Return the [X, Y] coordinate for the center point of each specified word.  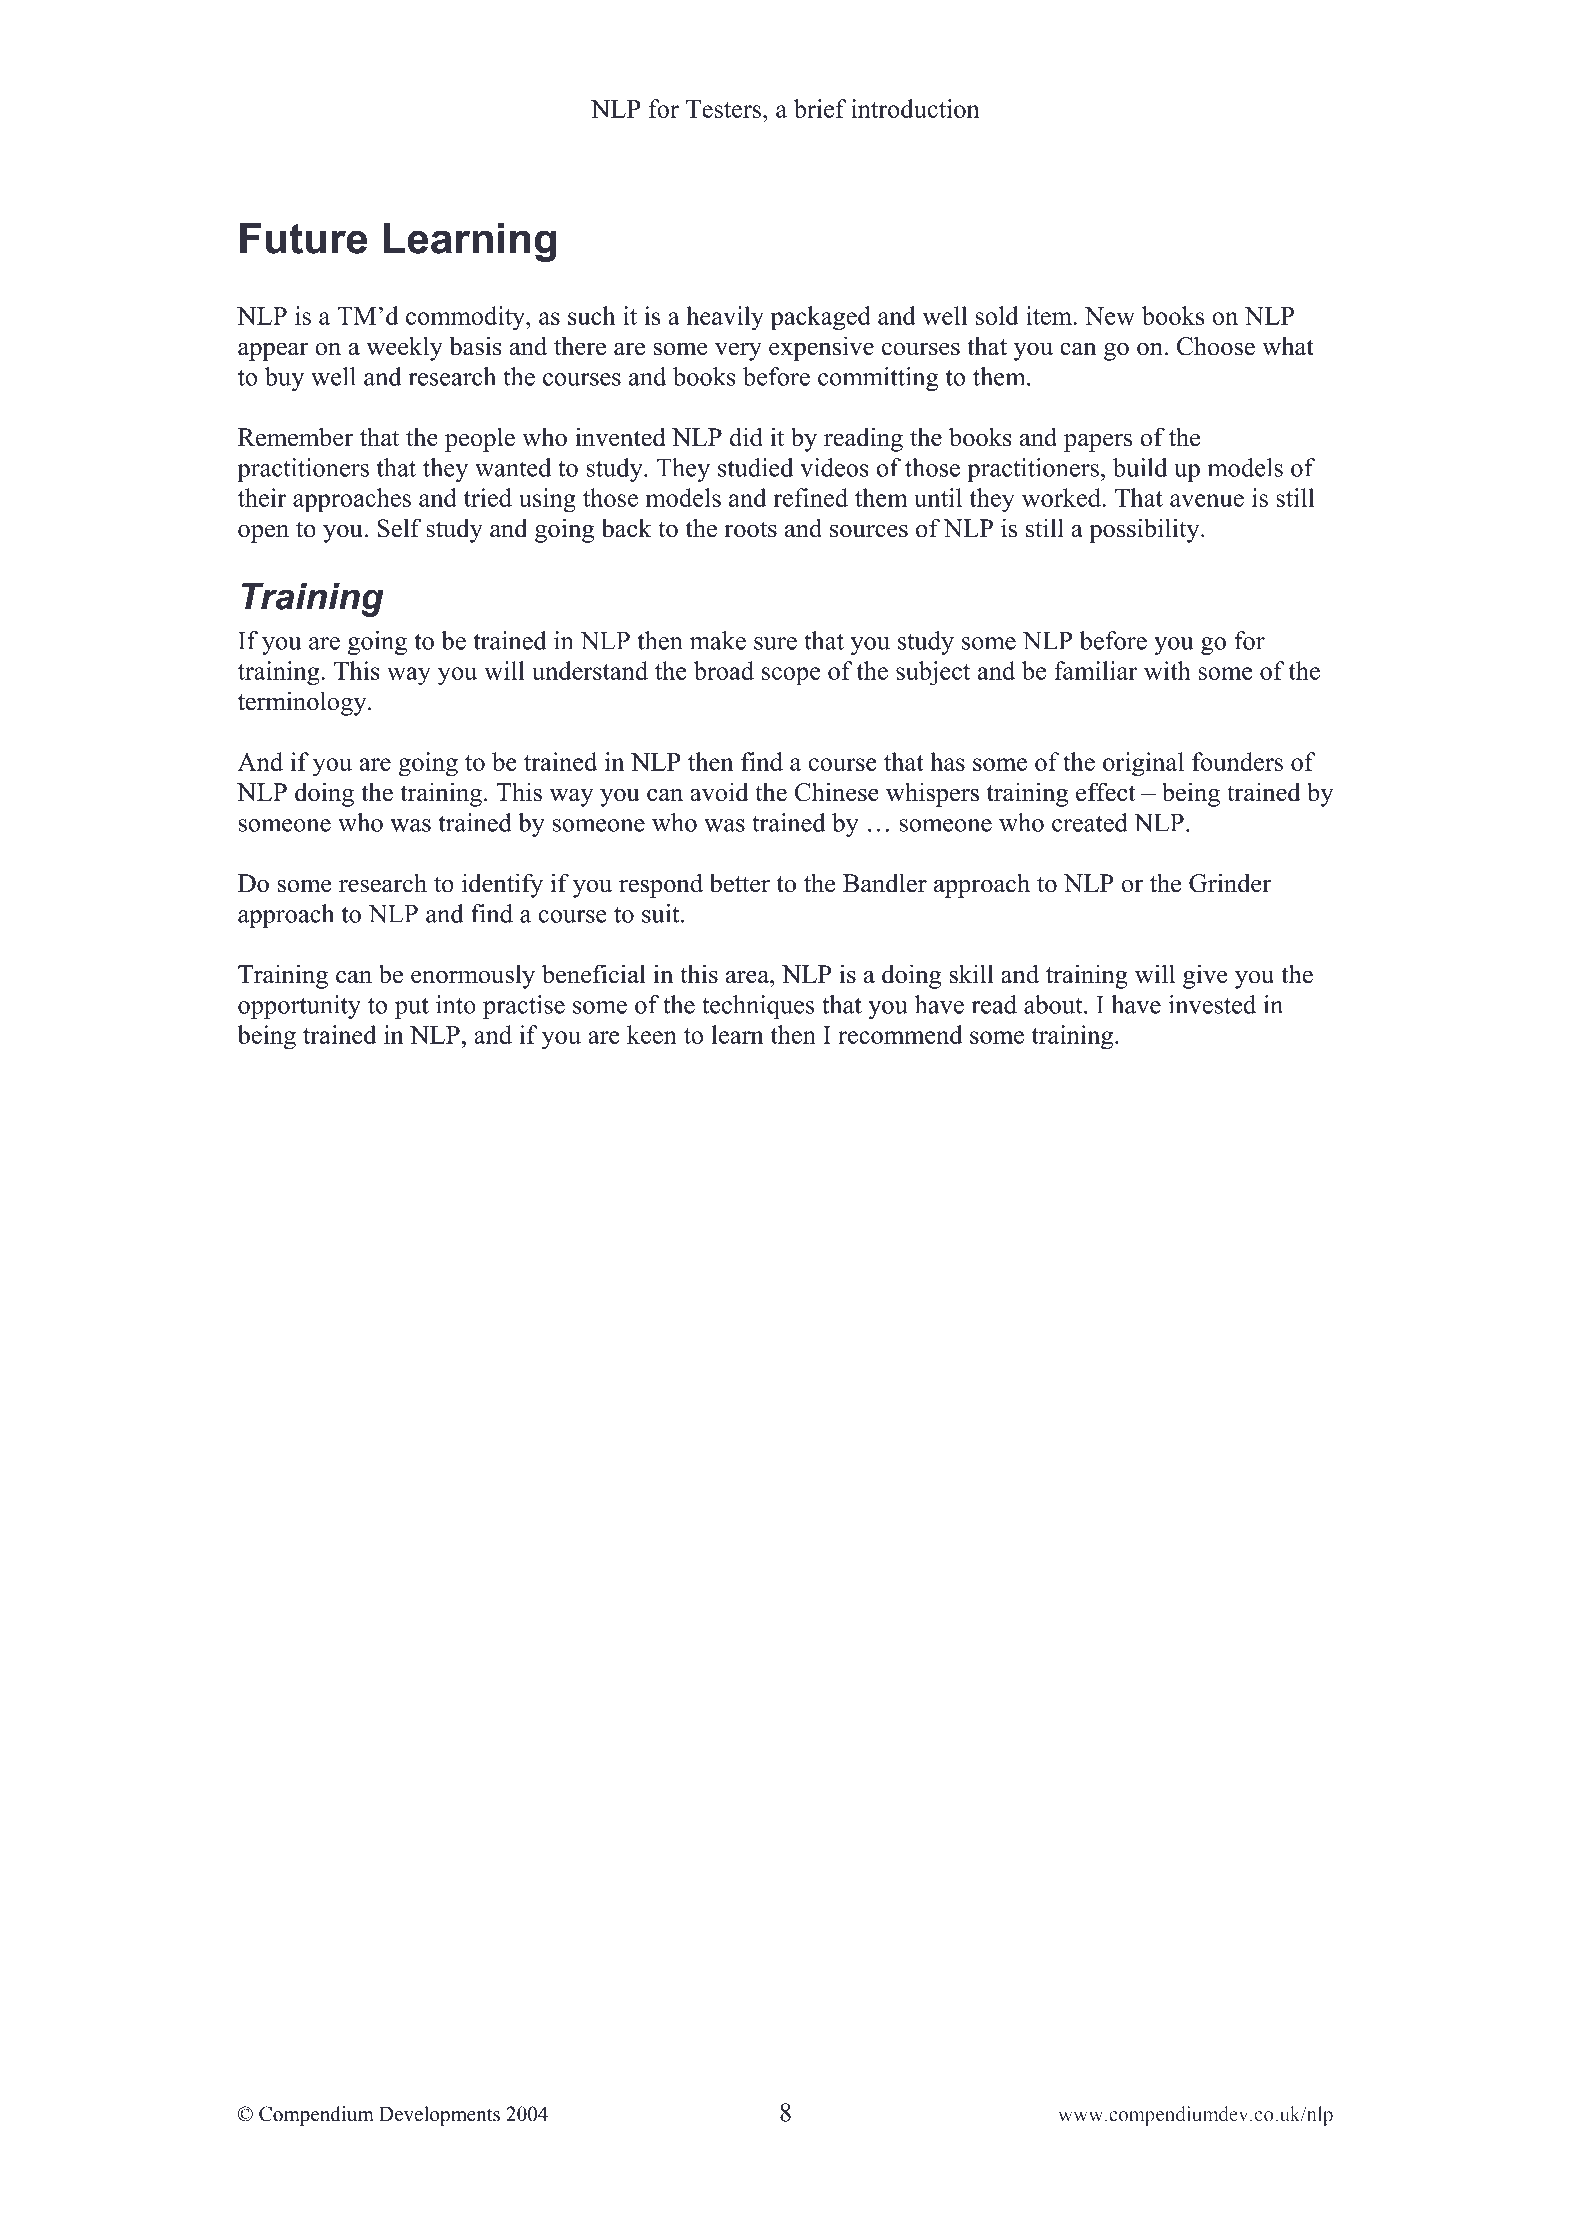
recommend [900, 1034]
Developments [439, 2116]
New [1110, 316]
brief [820, 108]
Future [303, 238]
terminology [303, 703]
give [1205, 976]
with [1167, 670]
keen [652, 1034]
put [412, 1008]
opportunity [299, 1007]
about [1054, 1004]
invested [1212, 1004]
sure [775, 643]
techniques [758, 1007]
